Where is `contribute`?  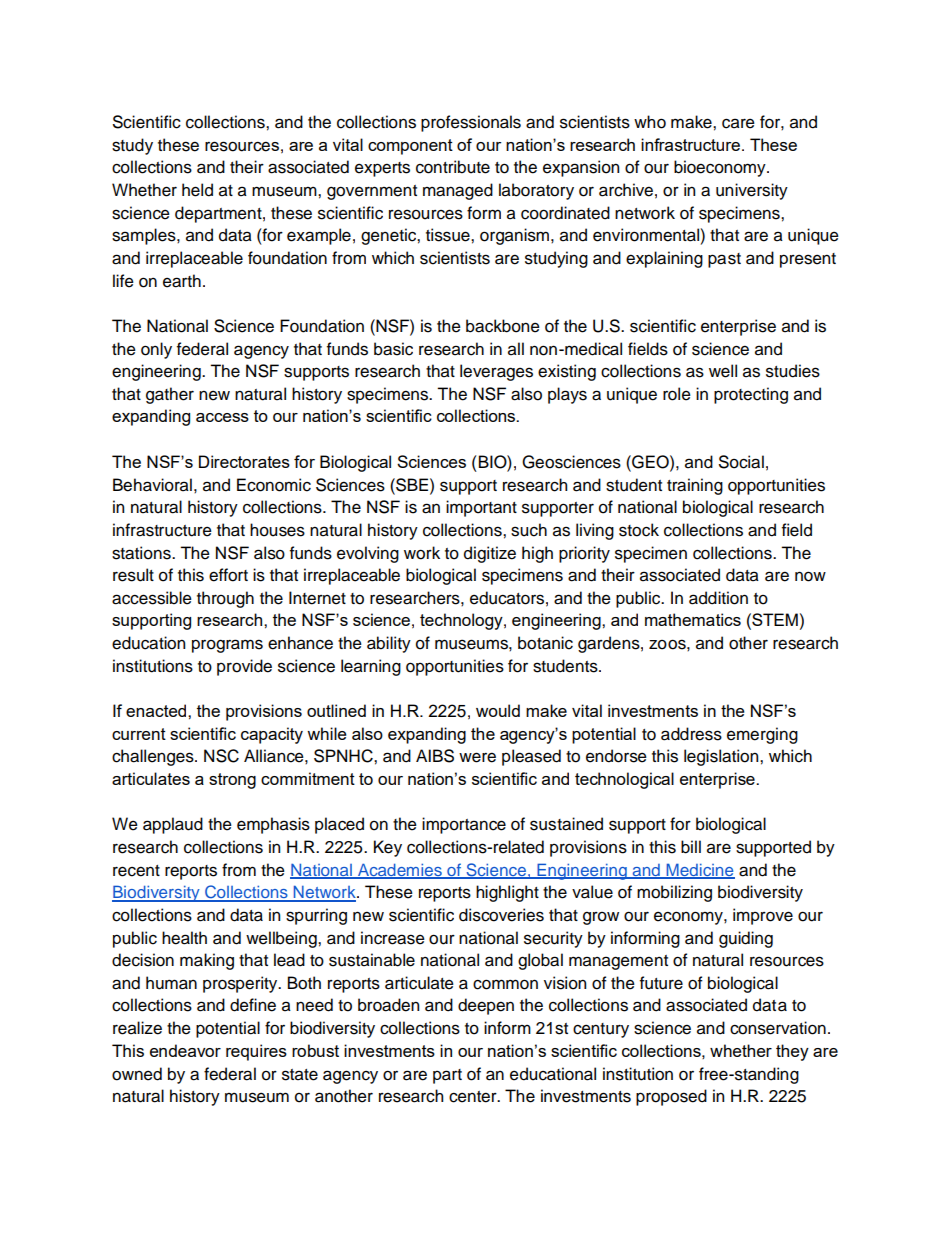
contribute is located at coordinates (453, 167).
